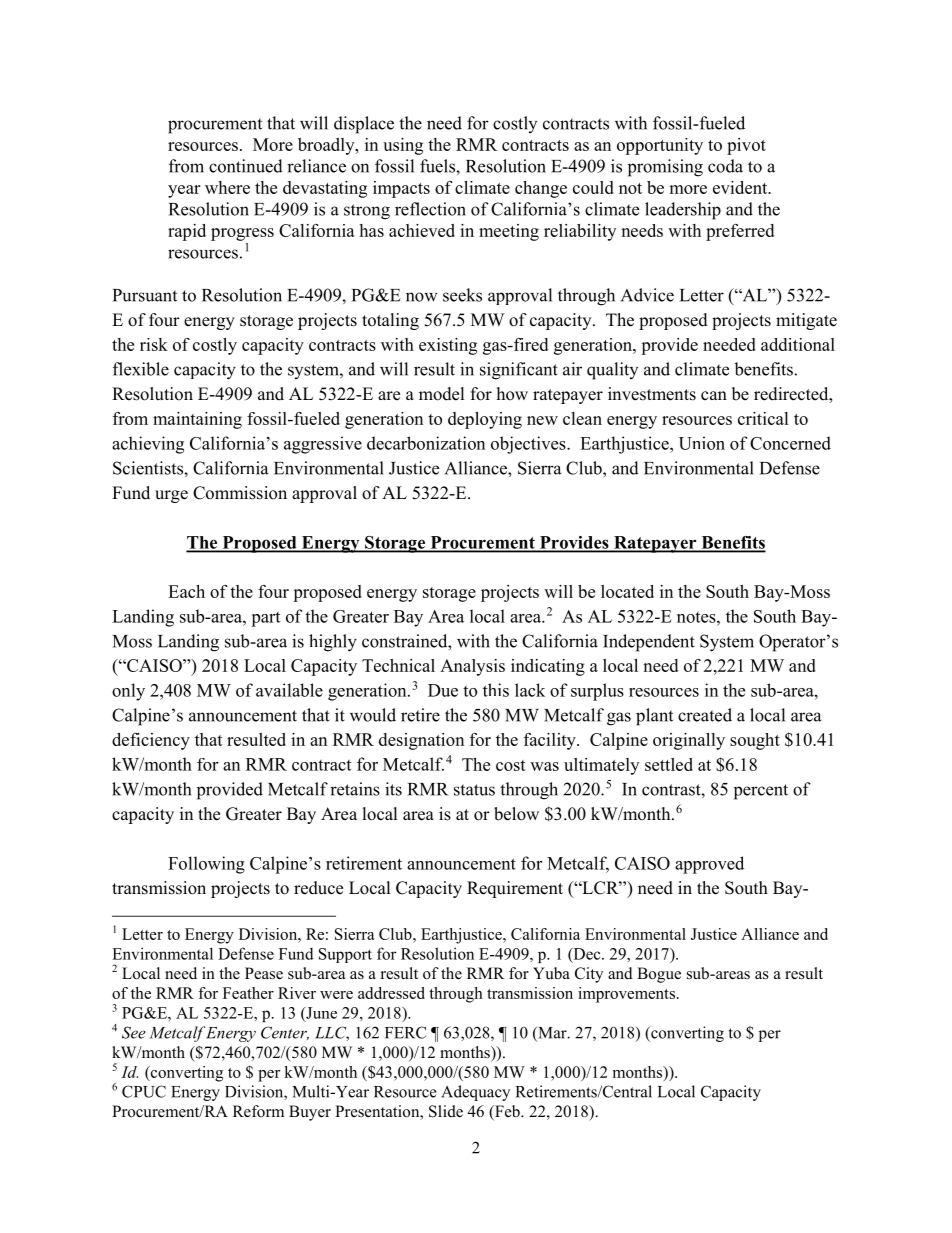  What do you see at coordinates (472, 667) in the document?
I see `Analysis` at bounding box center [472, 667].
